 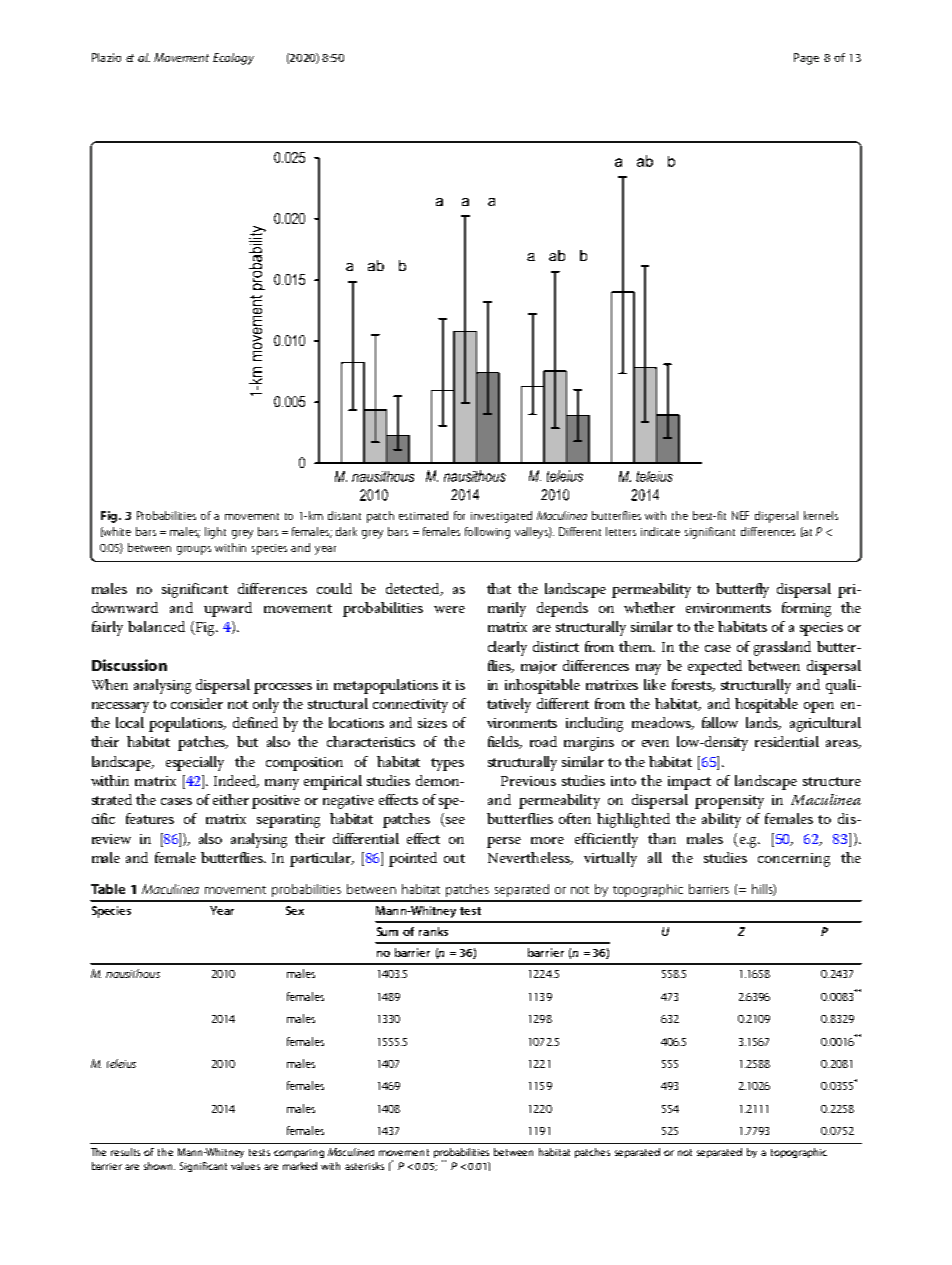 What do you see at coordinates (233, 59) in the screenshot?
I see `Ecology` at bounding box center [233, 59].
